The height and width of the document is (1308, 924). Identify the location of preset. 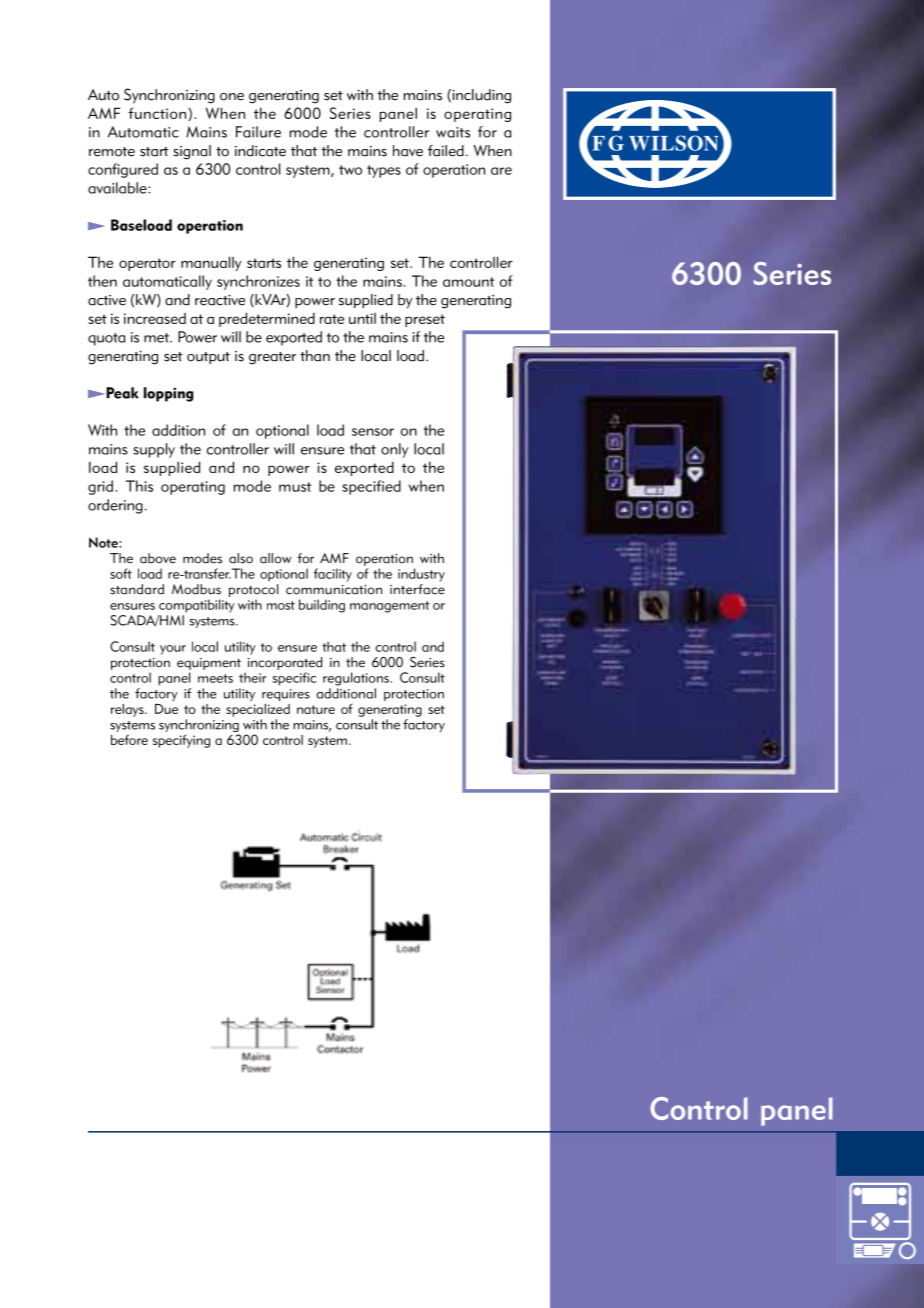
(425, 320).
